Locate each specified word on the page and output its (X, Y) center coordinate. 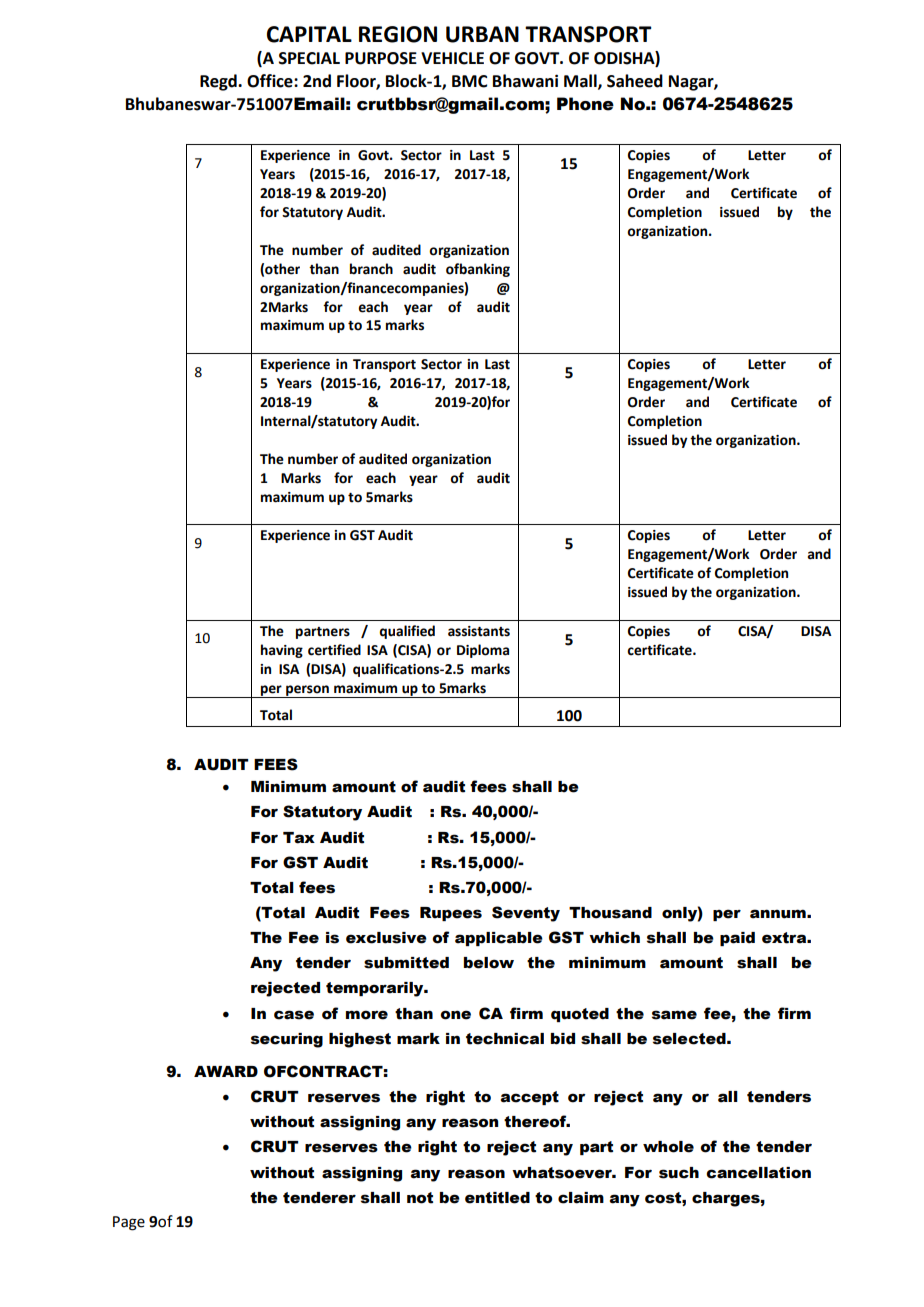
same (674, 1015)
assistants (479, 631)
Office (271, 81)
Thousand (610, 913)
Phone (585, 104)
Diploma (483, 651)
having (282, 651)
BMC (470, 81)
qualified (407, 632)
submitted (406, 963)
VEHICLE (452, 58)
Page (129, 1223)
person (307, 691)
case (294, 1015)
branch (371, 269)
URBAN (482, 34)
